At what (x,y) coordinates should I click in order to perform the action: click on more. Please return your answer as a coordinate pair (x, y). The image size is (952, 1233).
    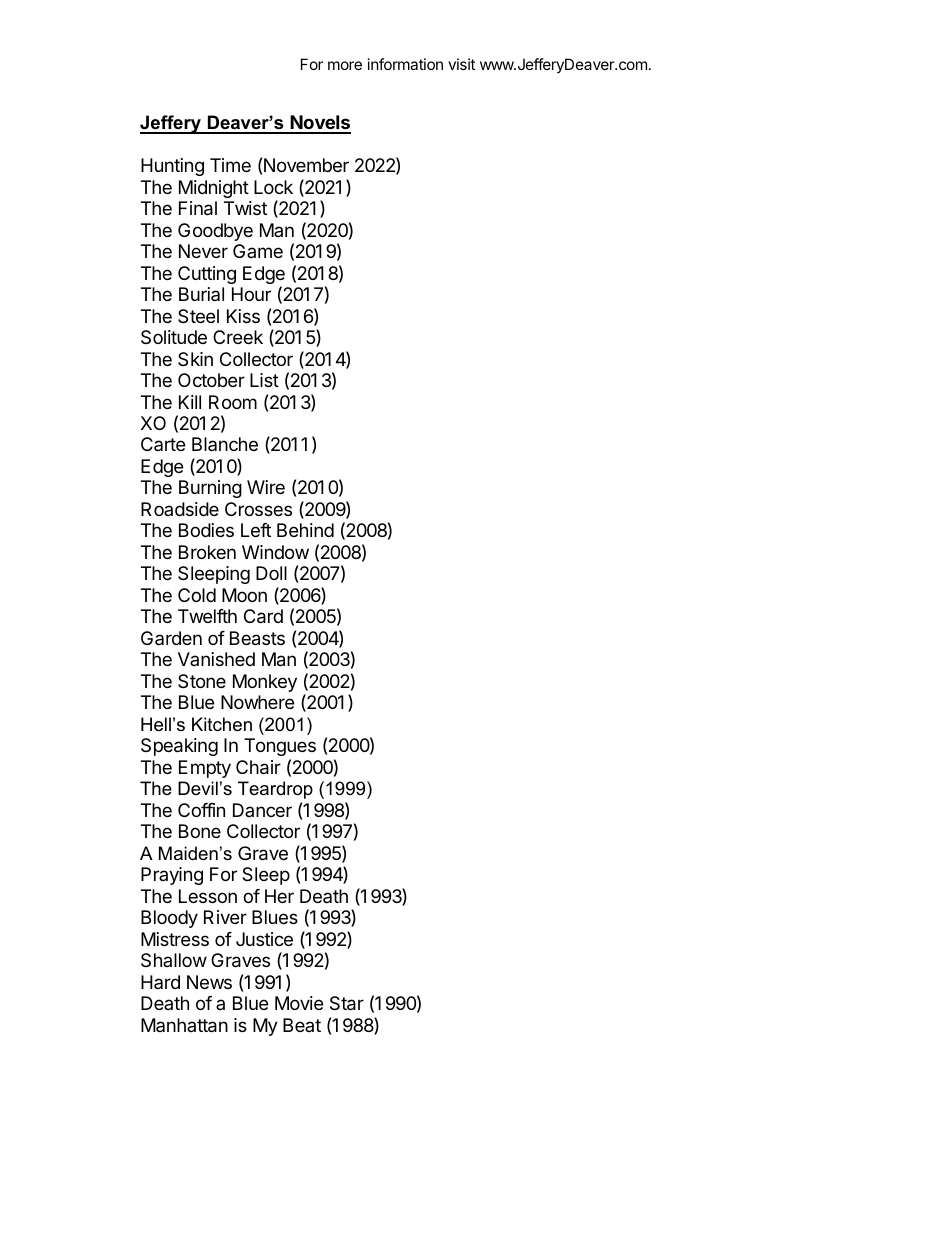
    Looking at the image, I should click on (345, 65).
